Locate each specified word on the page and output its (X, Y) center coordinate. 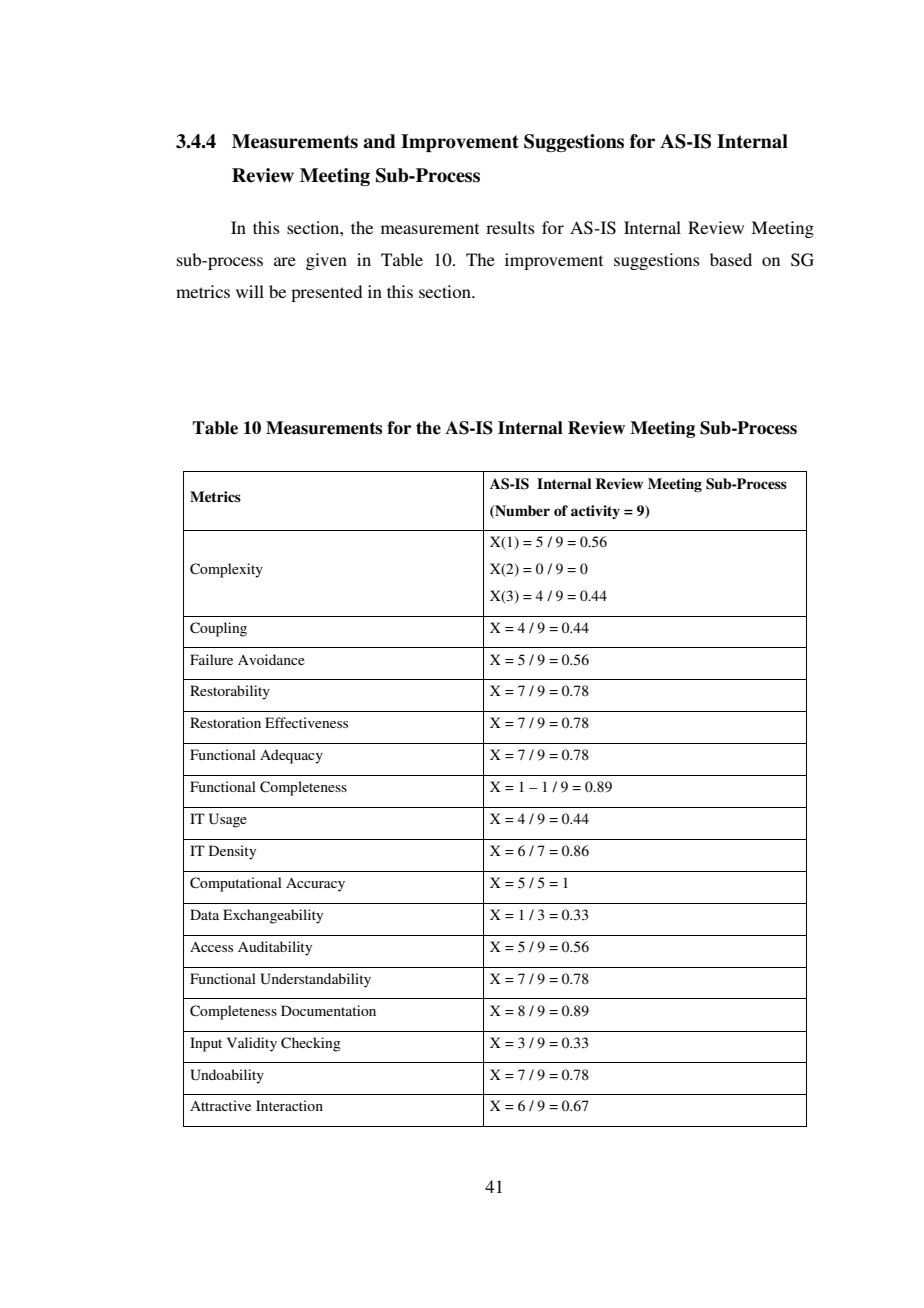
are (285, 261)
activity (595, 512)
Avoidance (271, 659)
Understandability (315, 980)
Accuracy (315, 884)
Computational (236, 884)
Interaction (289, 1105)
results (510, 227)
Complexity (226, 570)
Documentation (328, 1010)
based (731, 259)
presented (326, 293)
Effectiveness (306, 722)
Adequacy (291, 756)
